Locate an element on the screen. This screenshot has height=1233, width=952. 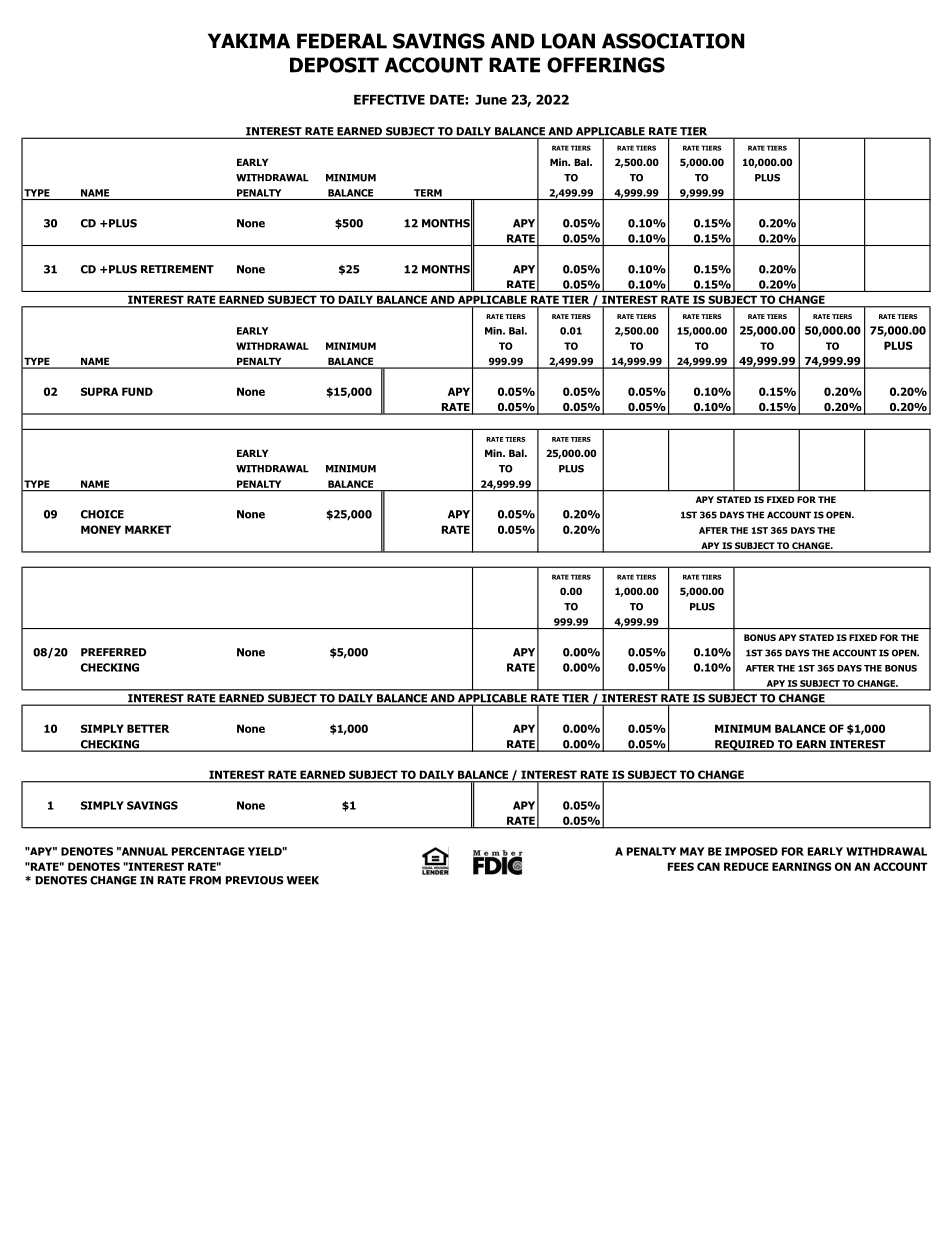
FUND is located at coordinates (137, 391).
